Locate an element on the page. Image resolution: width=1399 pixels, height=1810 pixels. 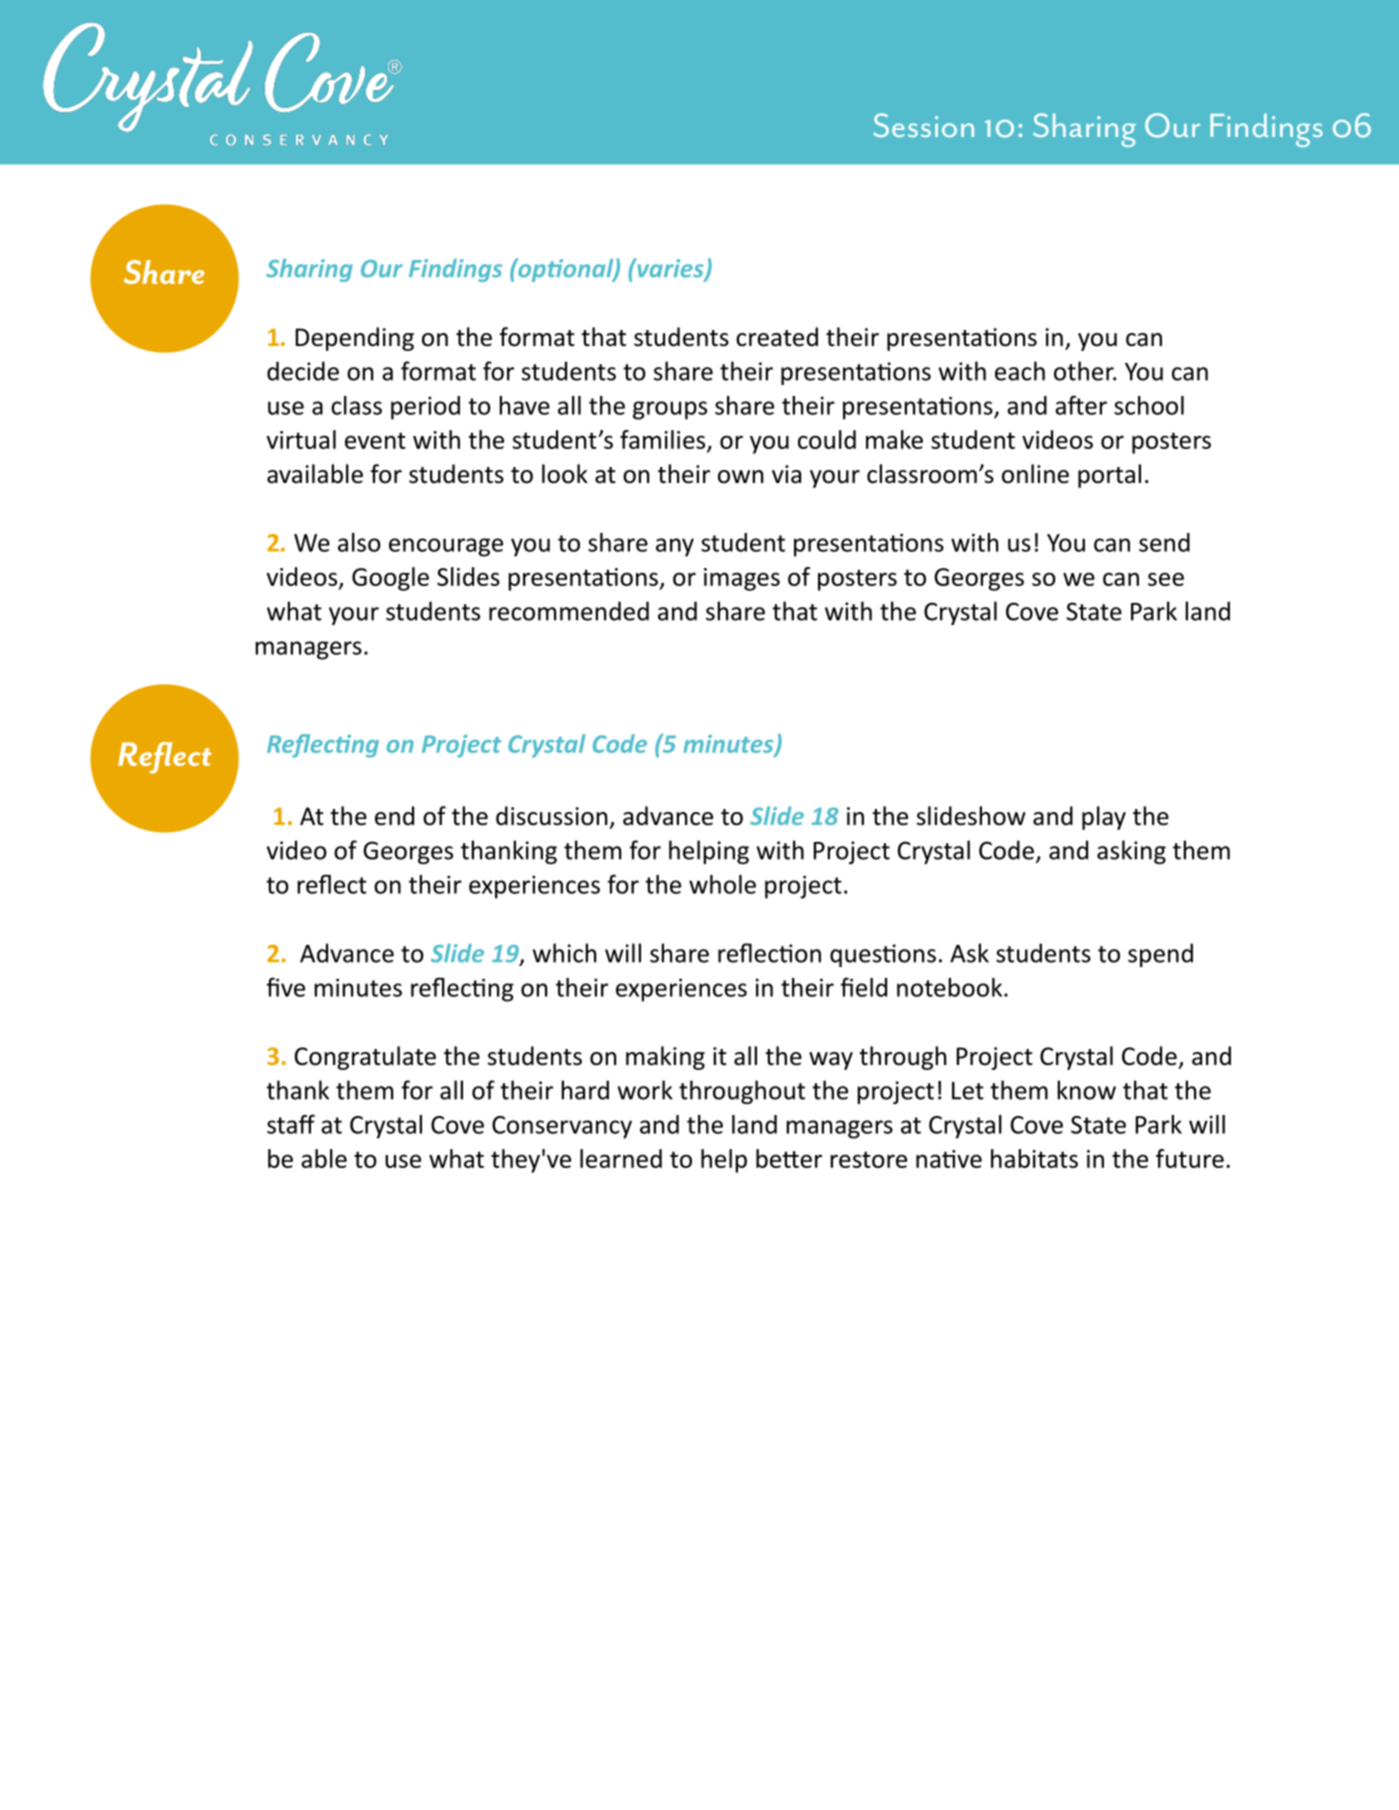
play is located at coordinates (1104, 818).
